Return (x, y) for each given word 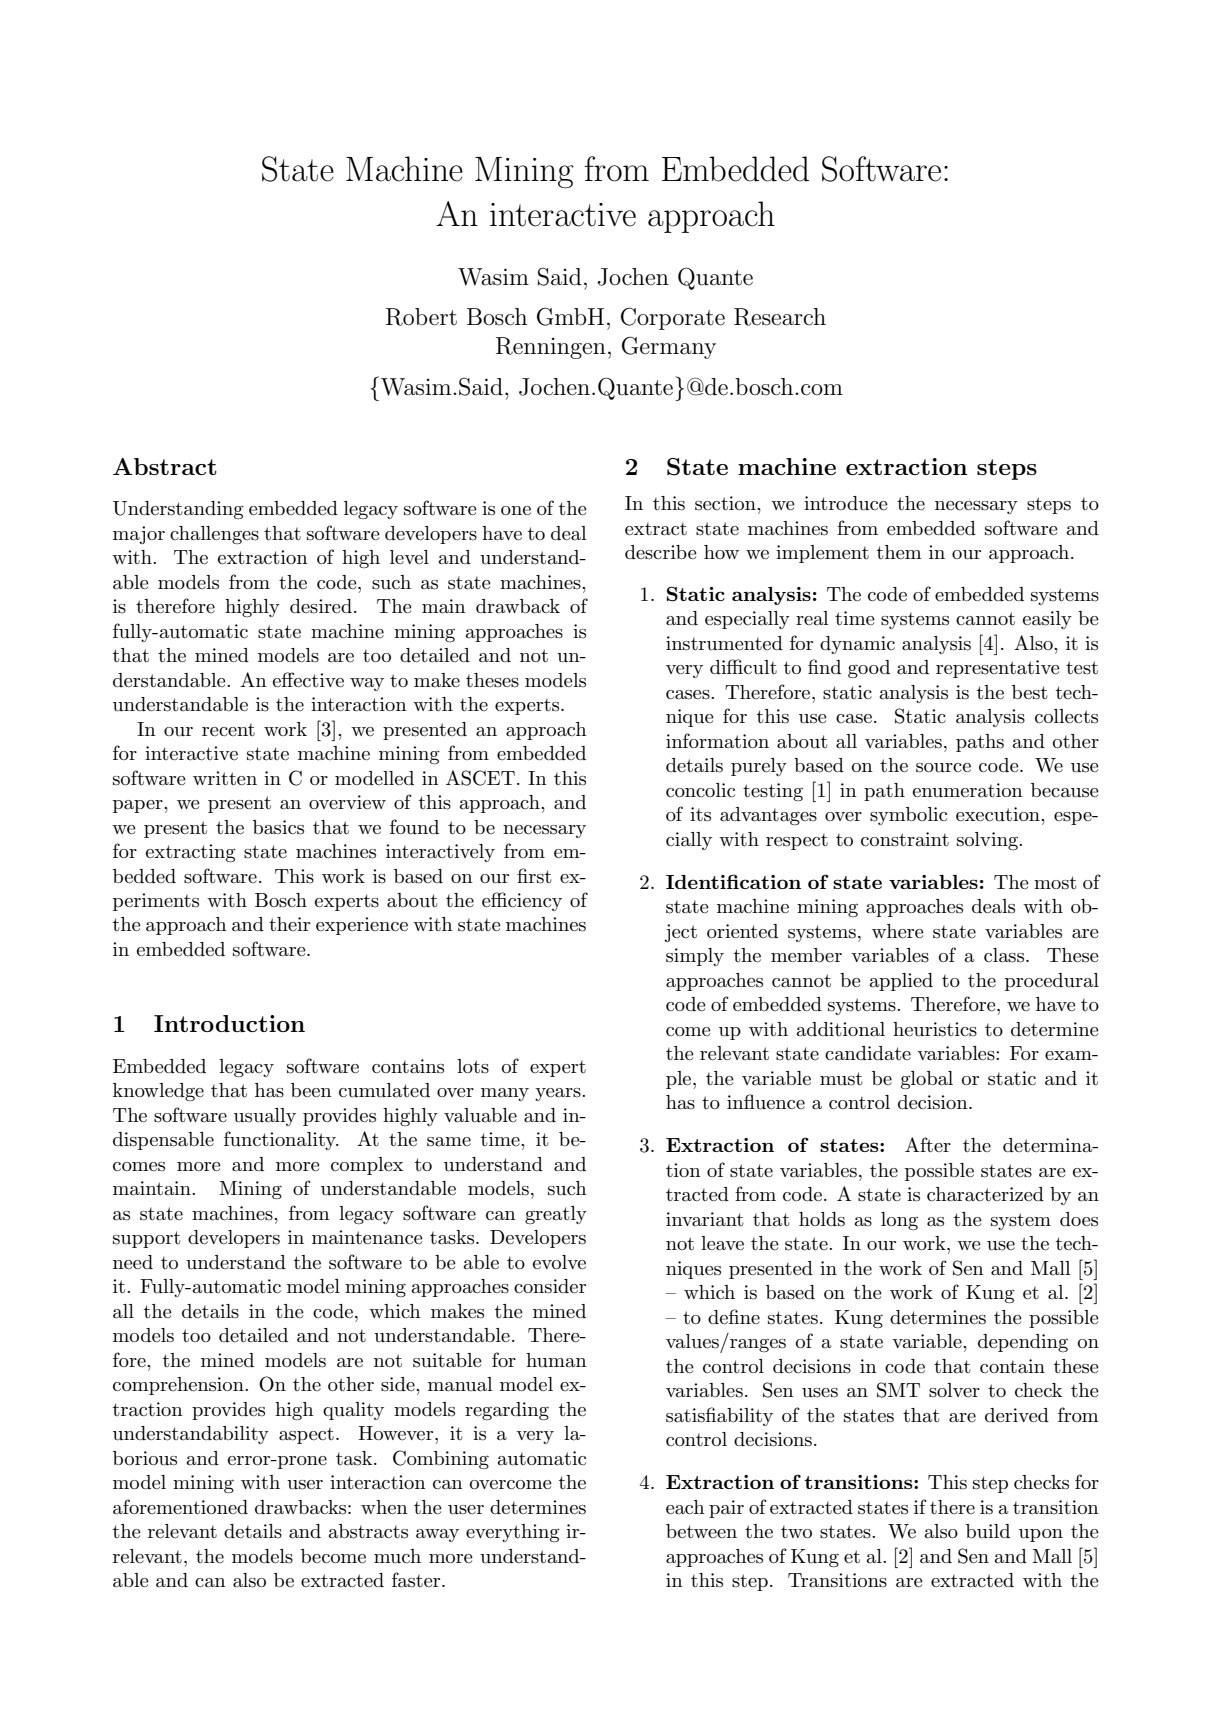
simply (695, 957)
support (147, 1239)
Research (780, 317)
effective (308, 679)
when (384, 1507)
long (899, 1221)
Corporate (673, 318)
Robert (421, 317)
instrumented (724, 643)
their (289, 924)
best (1030, 692)
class (1005, 955)
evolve (559, 1262)
